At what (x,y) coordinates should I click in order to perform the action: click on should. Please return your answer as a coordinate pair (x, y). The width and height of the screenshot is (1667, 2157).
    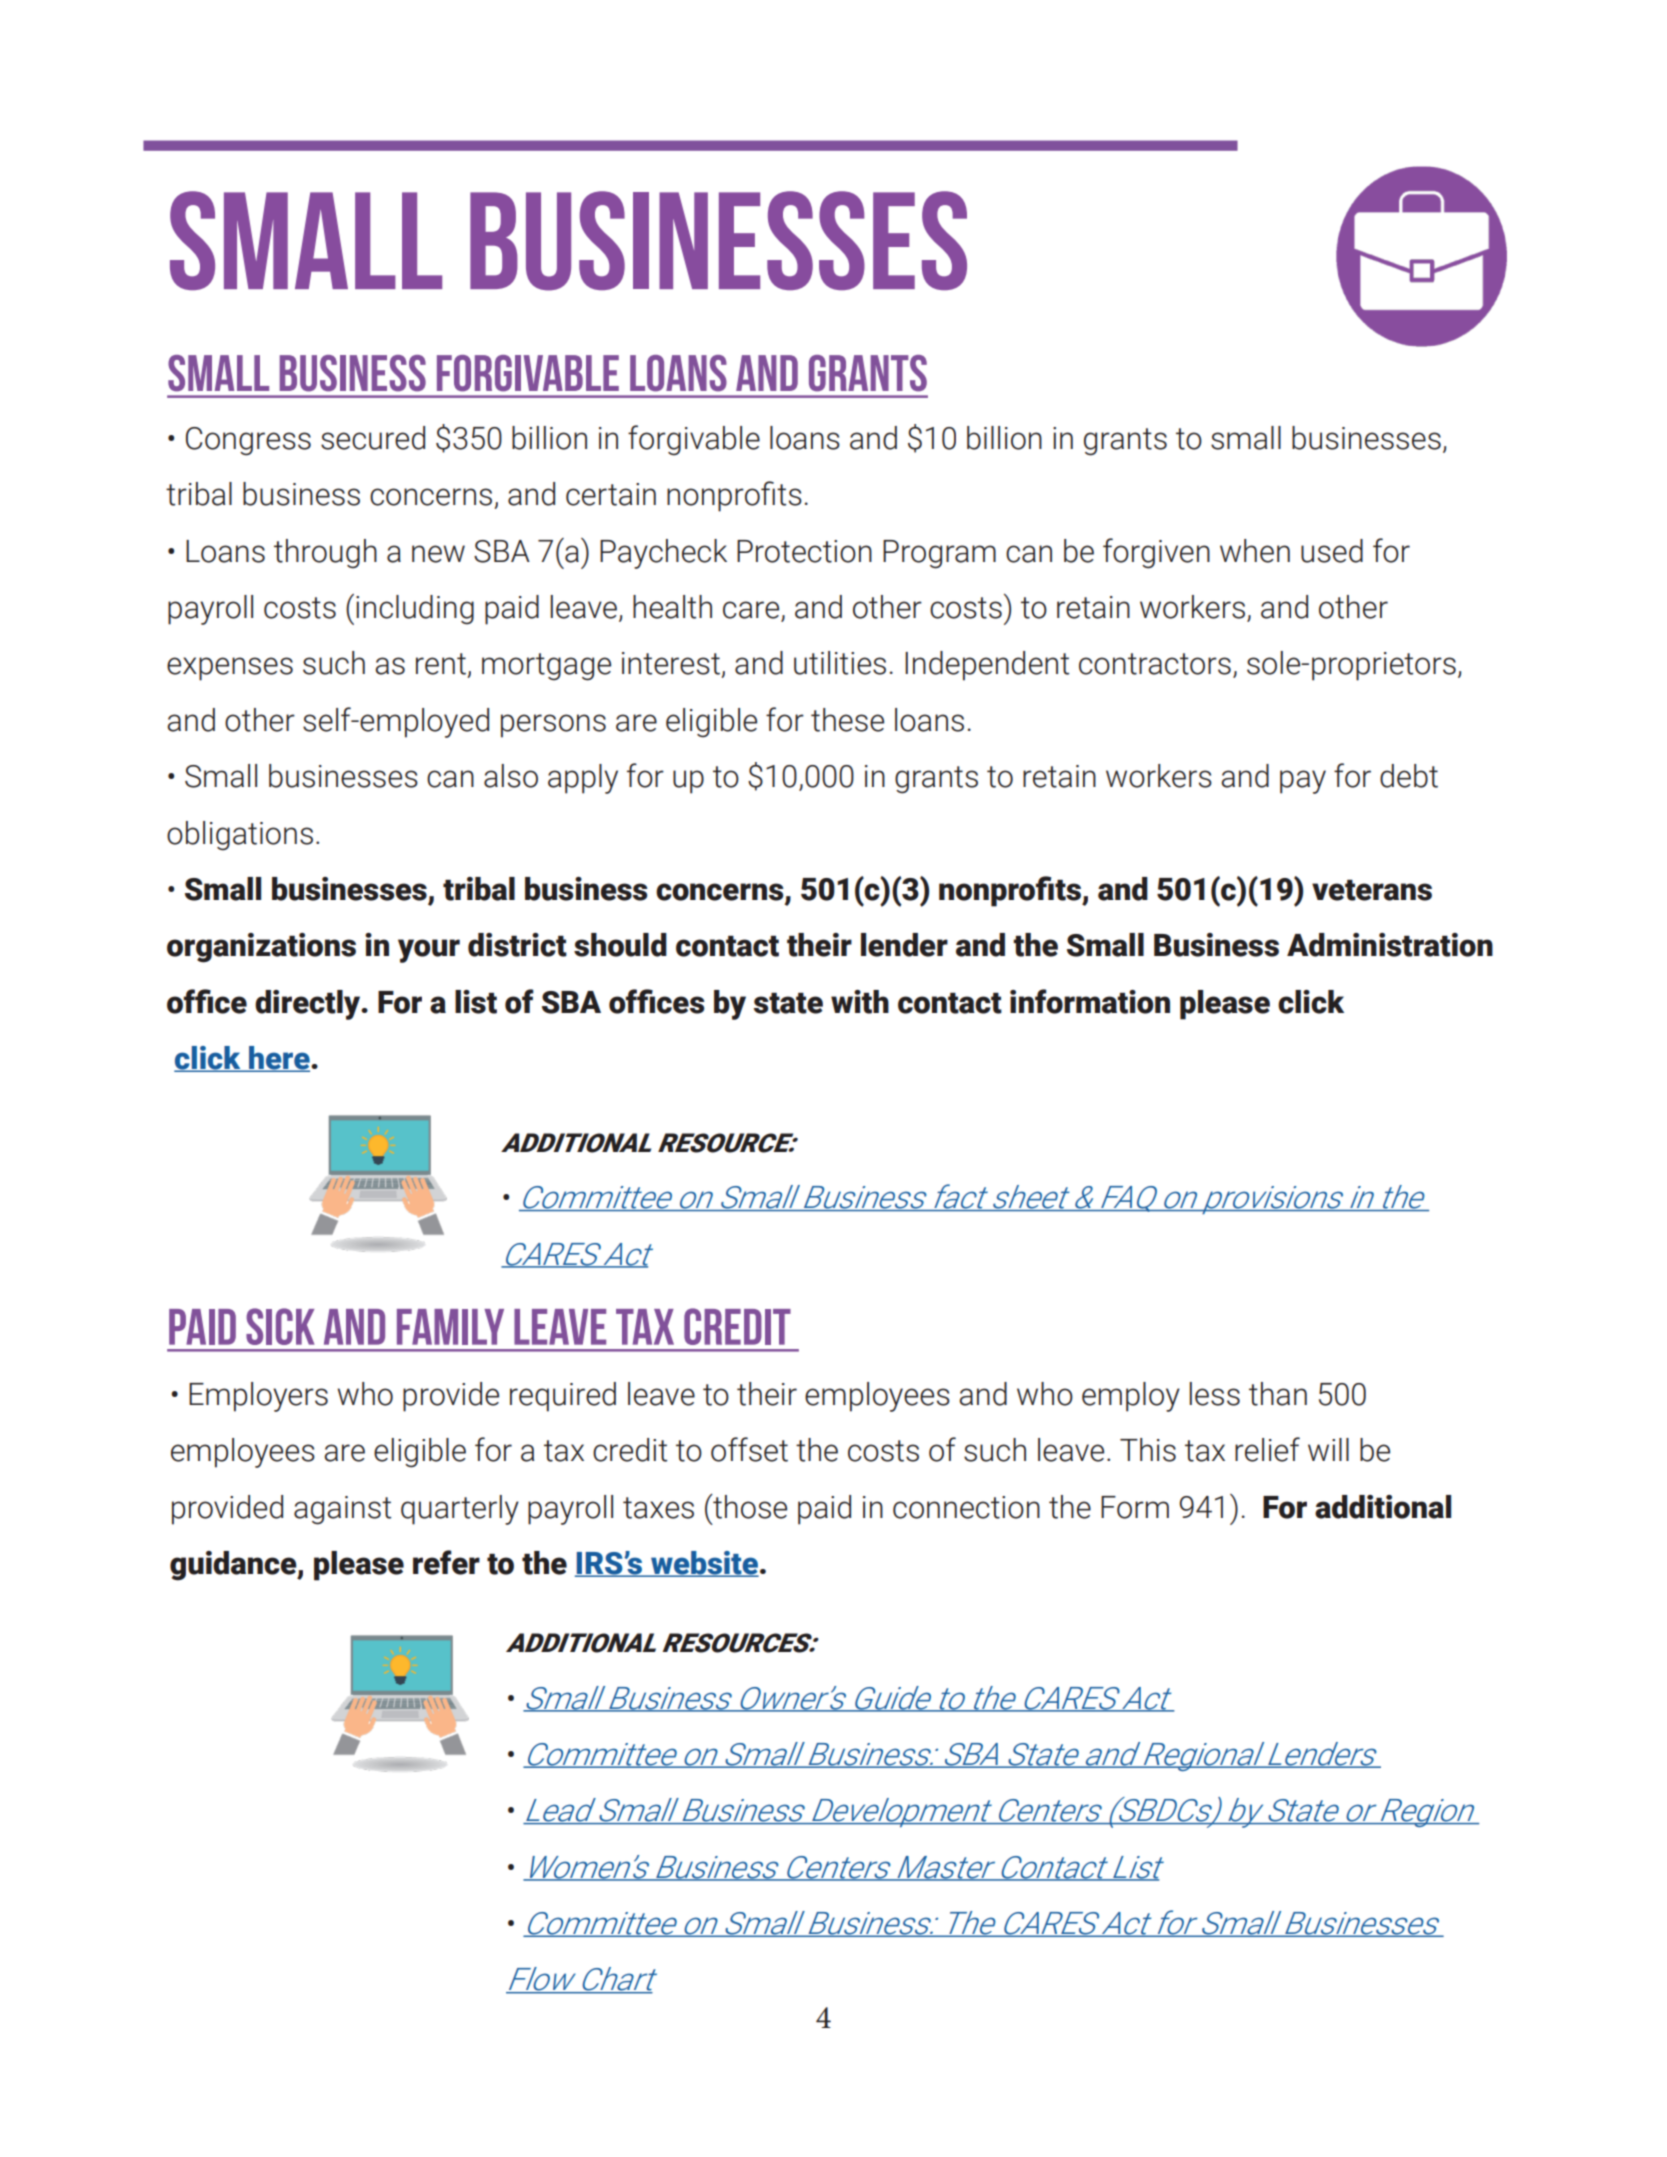
    Looking at the image, I should click on (620, 945).
